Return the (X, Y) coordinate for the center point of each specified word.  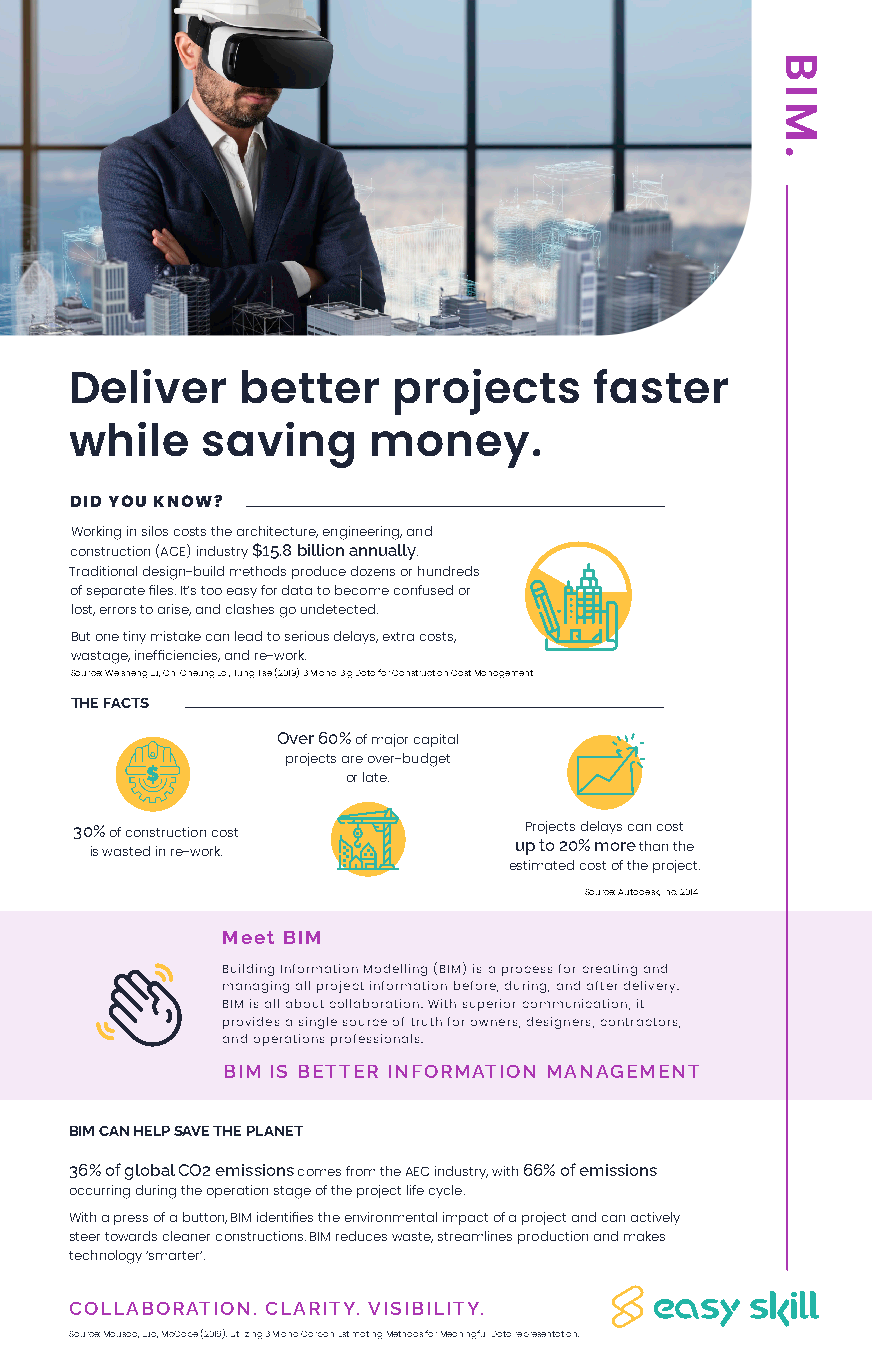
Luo (150, 1335)
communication (575, 1003)
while (129, 439)
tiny (134, 637)
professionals (376, 1040)
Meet (248, 937)
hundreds (448, 571)
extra (398, 636)
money (450, 449)
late (376, 777)
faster (661, 386)
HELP (152, 1131)
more (615, 846)
